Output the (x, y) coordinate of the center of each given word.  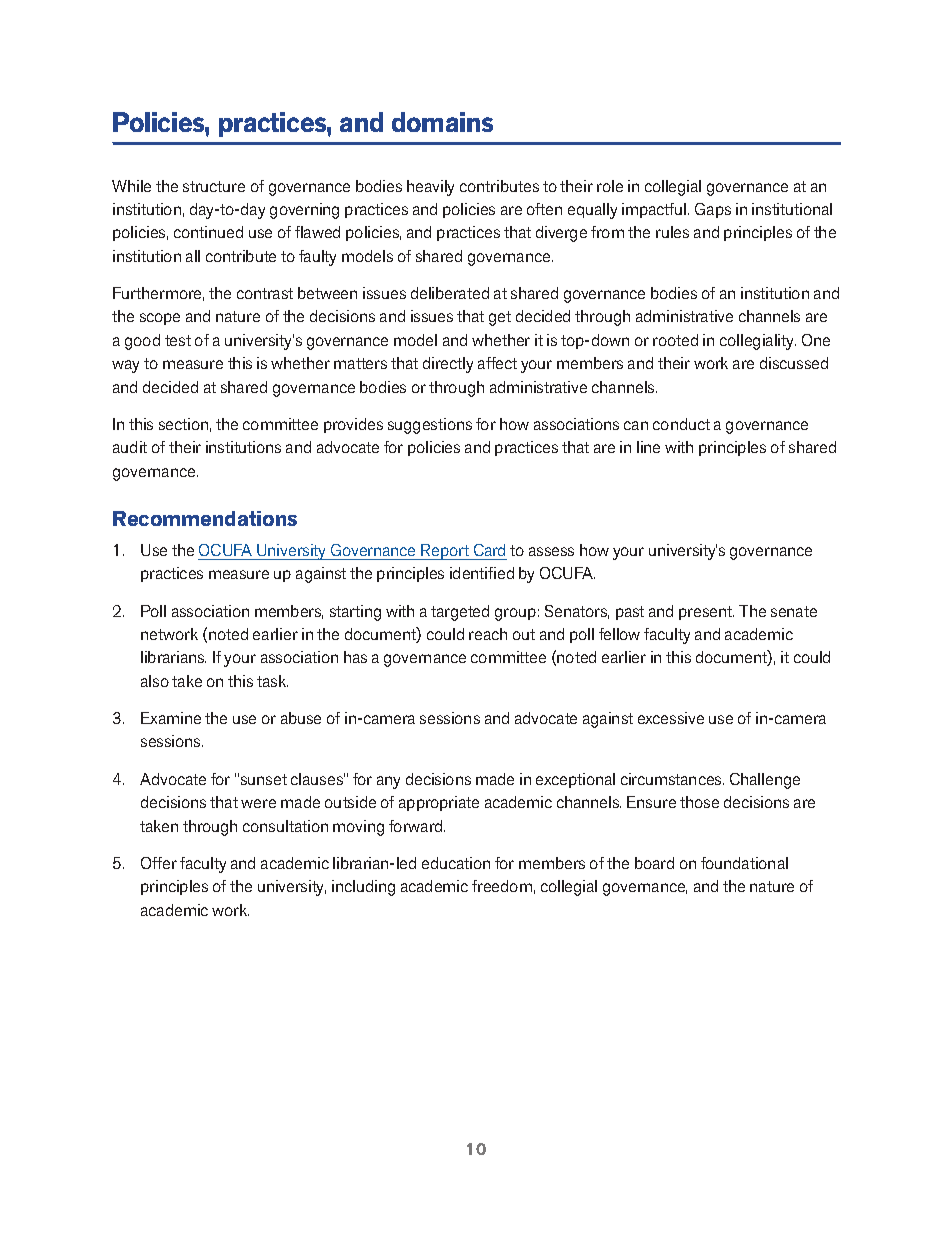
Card (489, 550)
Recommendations (205, 518)
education (456, 863)
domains (442, 122)
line (648, 447)
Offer (159, 863)
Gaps (713, 210)
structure (214, 186)
